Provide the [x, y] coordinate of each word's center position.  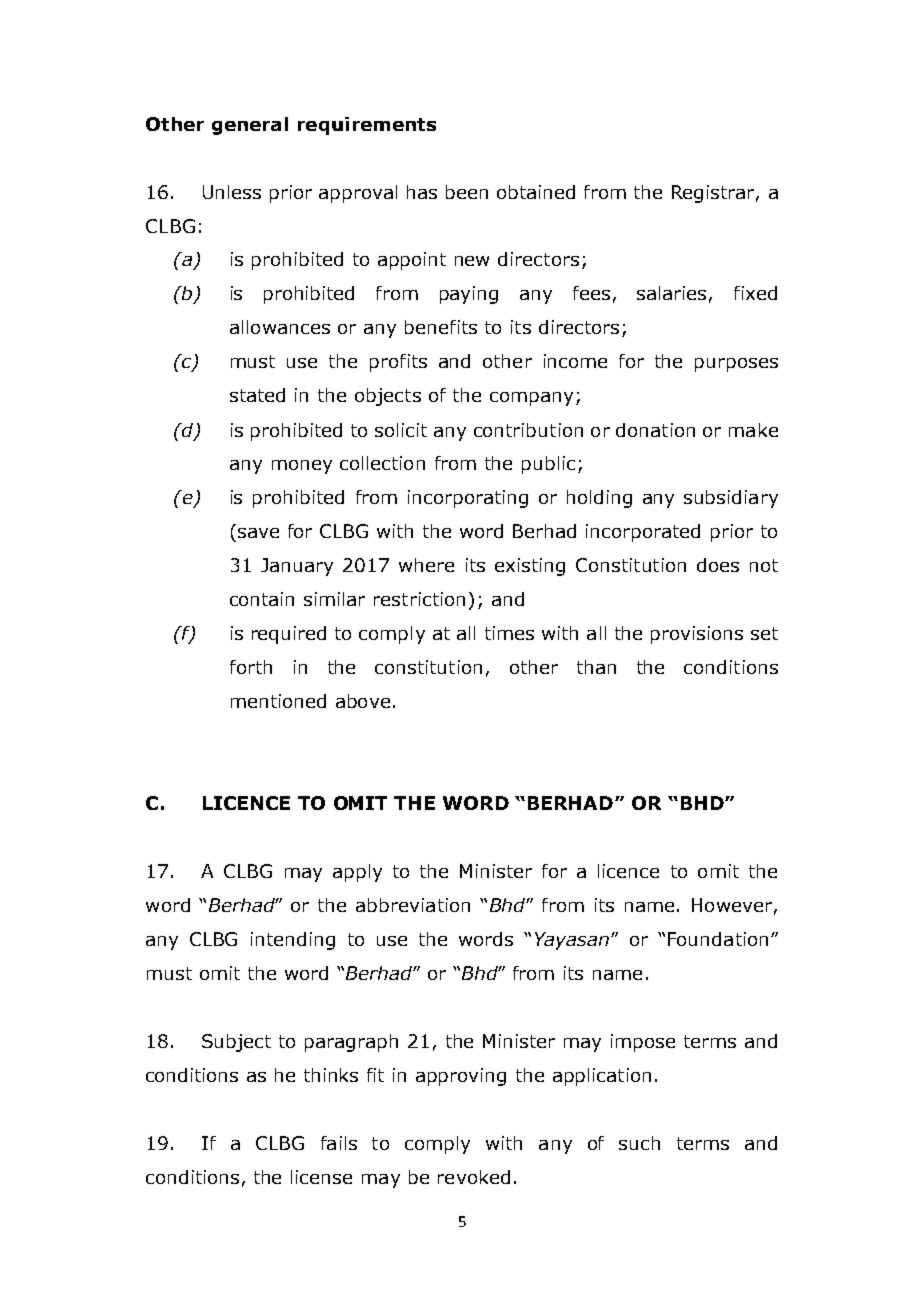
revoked [474, 1177]
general [250, 126]
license [321, 1177]
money [302, 467]
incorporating [468, 499]
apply [357, 873]
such [639, 1143]
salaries [671, 293]
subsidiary [731, 499]
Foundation [718, 939]
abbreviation [413, 905]
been [467, 192]
